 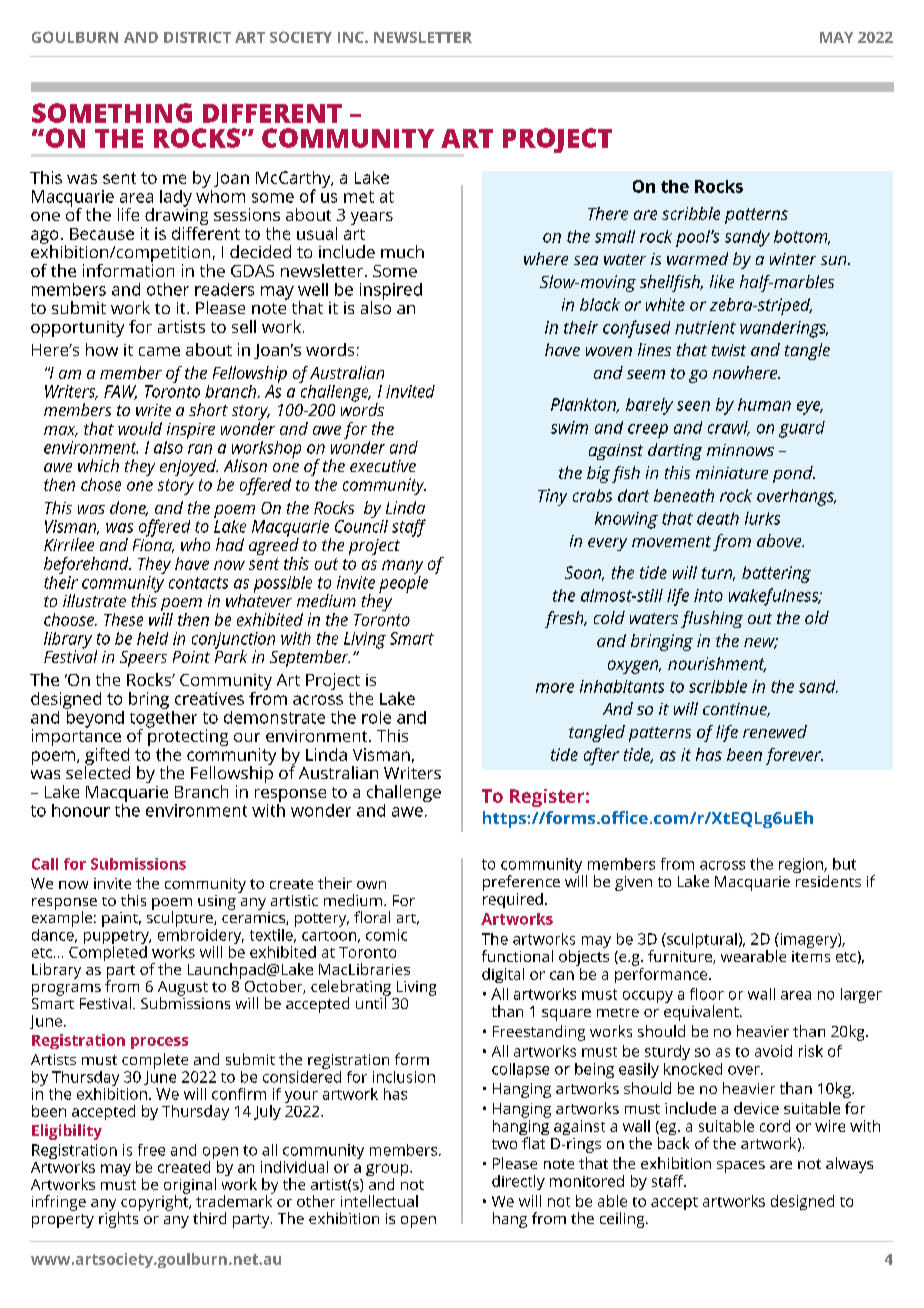 I want to click on District, so click(x=197, y=37).
